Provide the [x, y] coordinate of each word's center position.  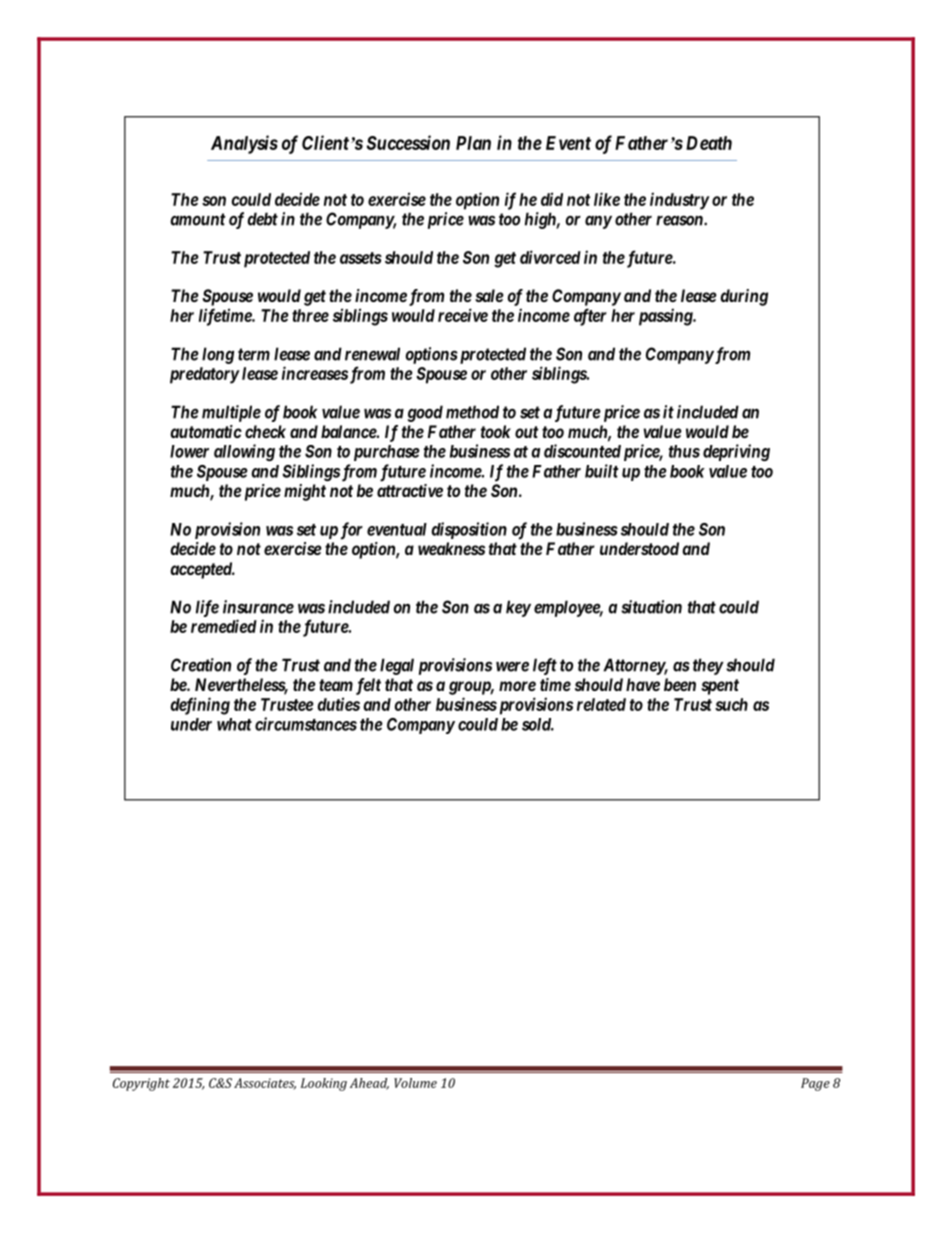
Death [709, 143]
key [518, 608]
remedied [224, 626]
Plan [473, 143]
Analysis [244, 144]
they [708, 666]
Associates [265, 1084]
